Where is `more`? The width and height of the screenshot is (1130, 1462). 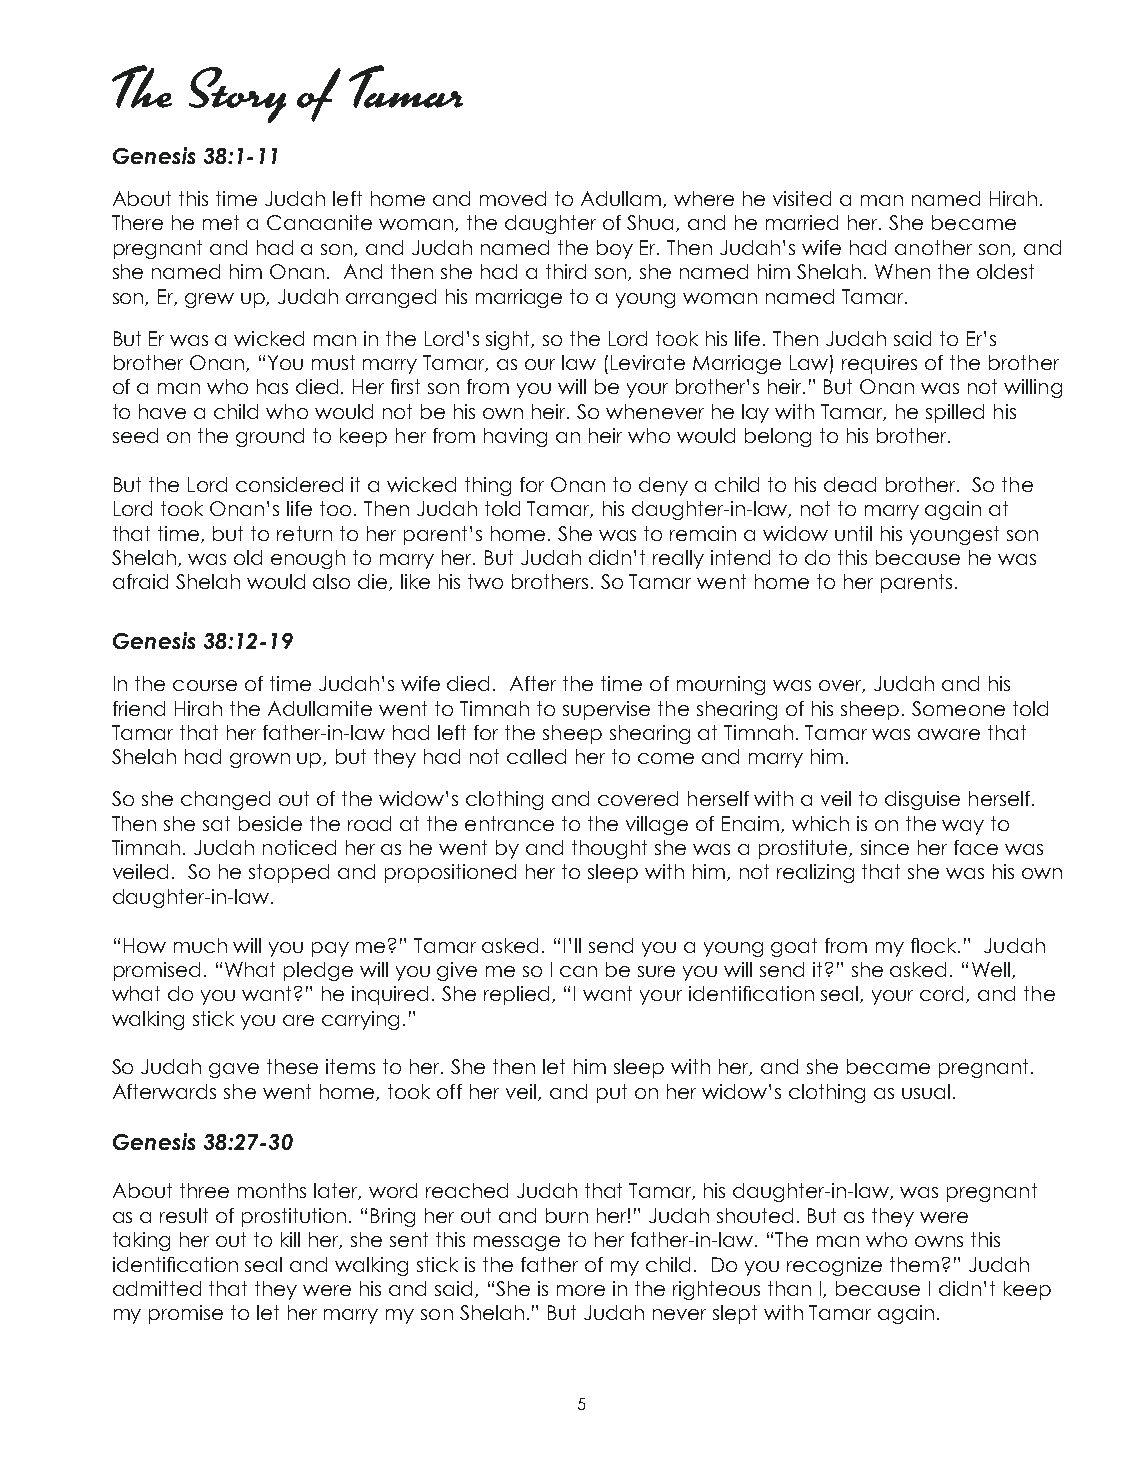
more is located at coordinates (581, 1290).
